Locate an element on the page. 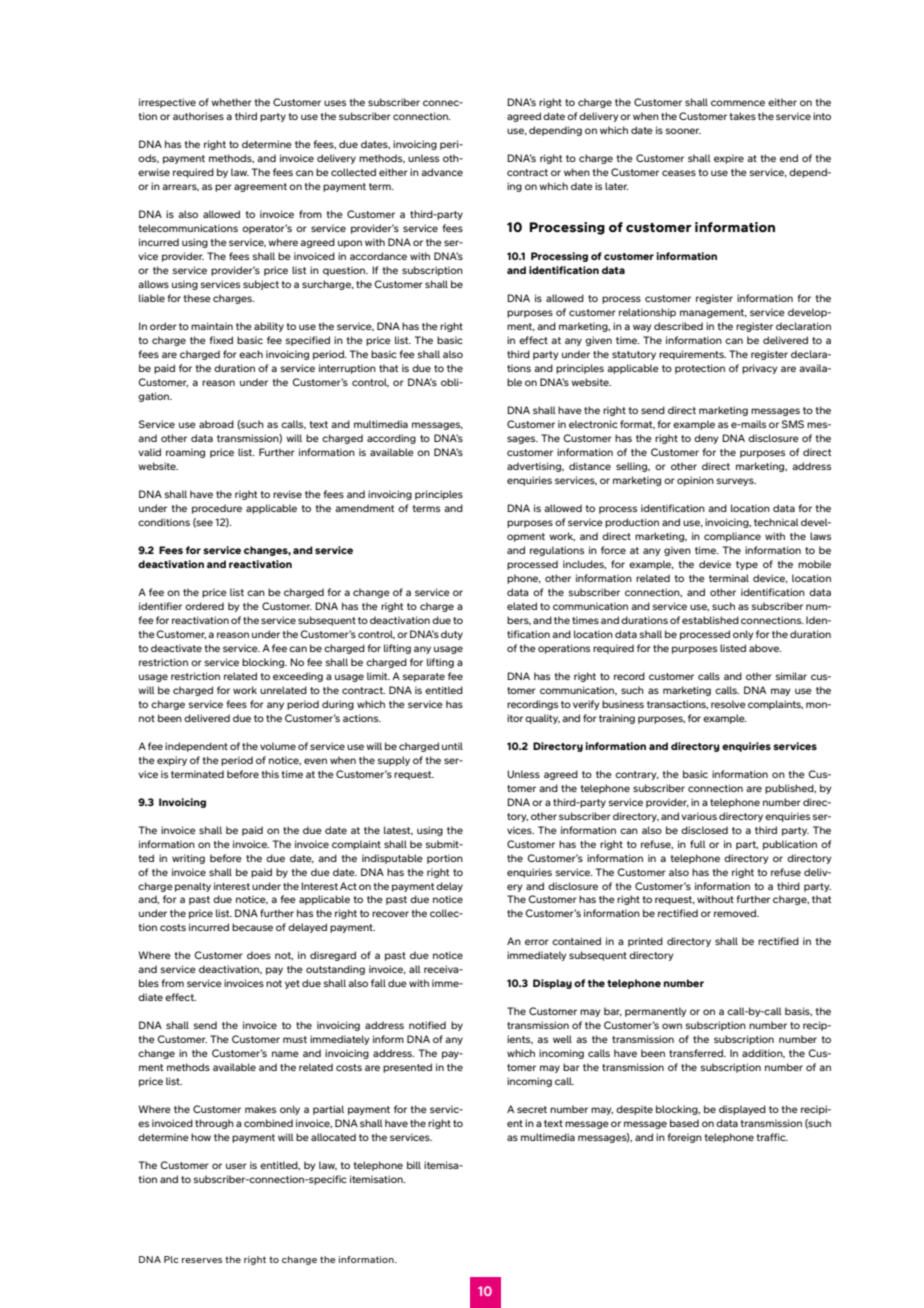 The height and width of the page is (1308, 924). resolve is located at coordinates (728, 704).
